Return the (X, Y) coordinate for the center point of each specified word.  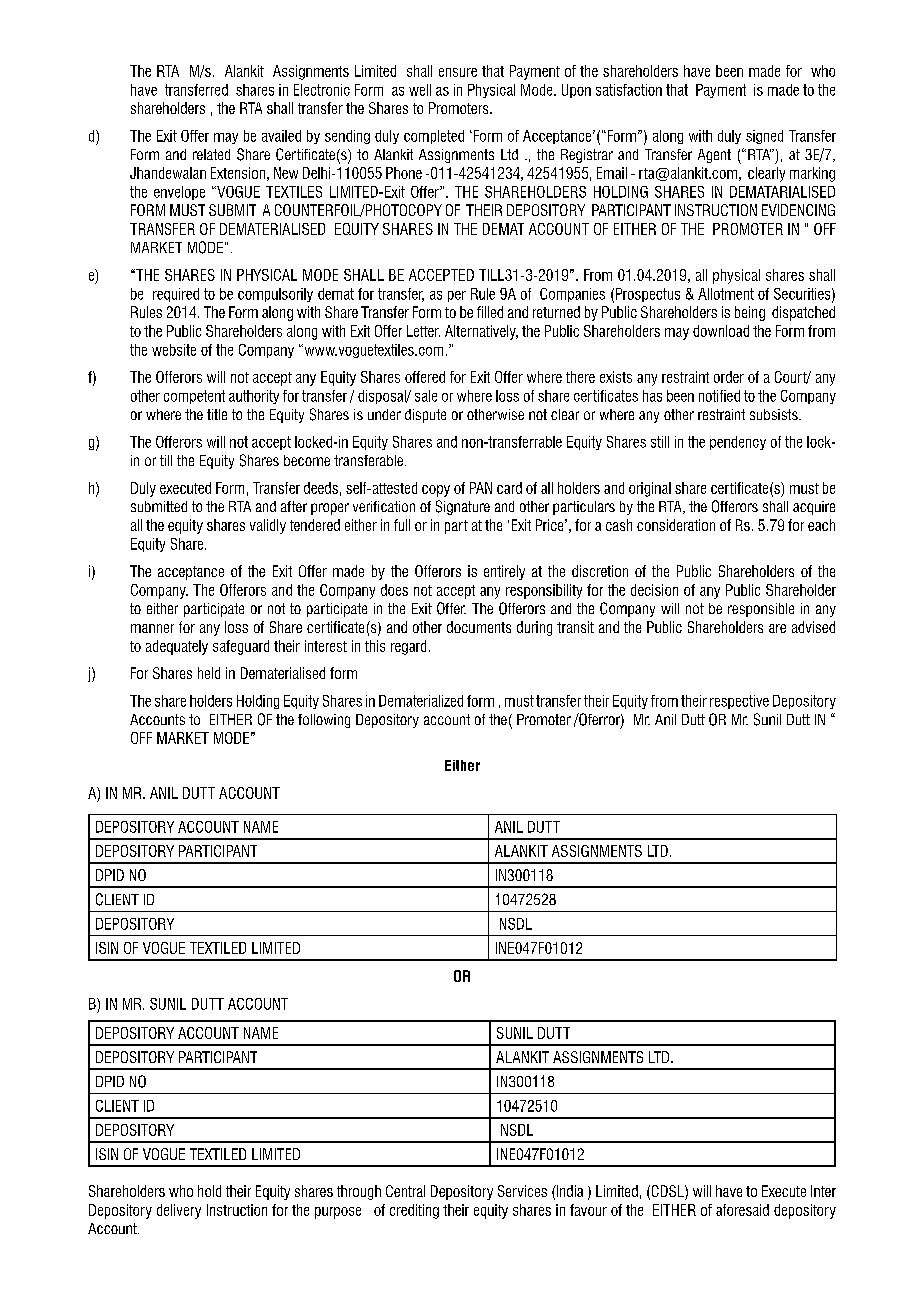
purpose (338, 1213)
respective (739, 702)
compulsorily (275, 295)
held (209, 673)
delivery (179, 1211)
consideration (676, 525)
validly (268, 526)
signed (764, 137)
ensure (458, 72)
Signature (463, 507)
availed (281, 136)
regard (408, 647)
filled (490, 312)
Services (522, 1191)
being (750, 313)
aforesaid (742, 1210)
